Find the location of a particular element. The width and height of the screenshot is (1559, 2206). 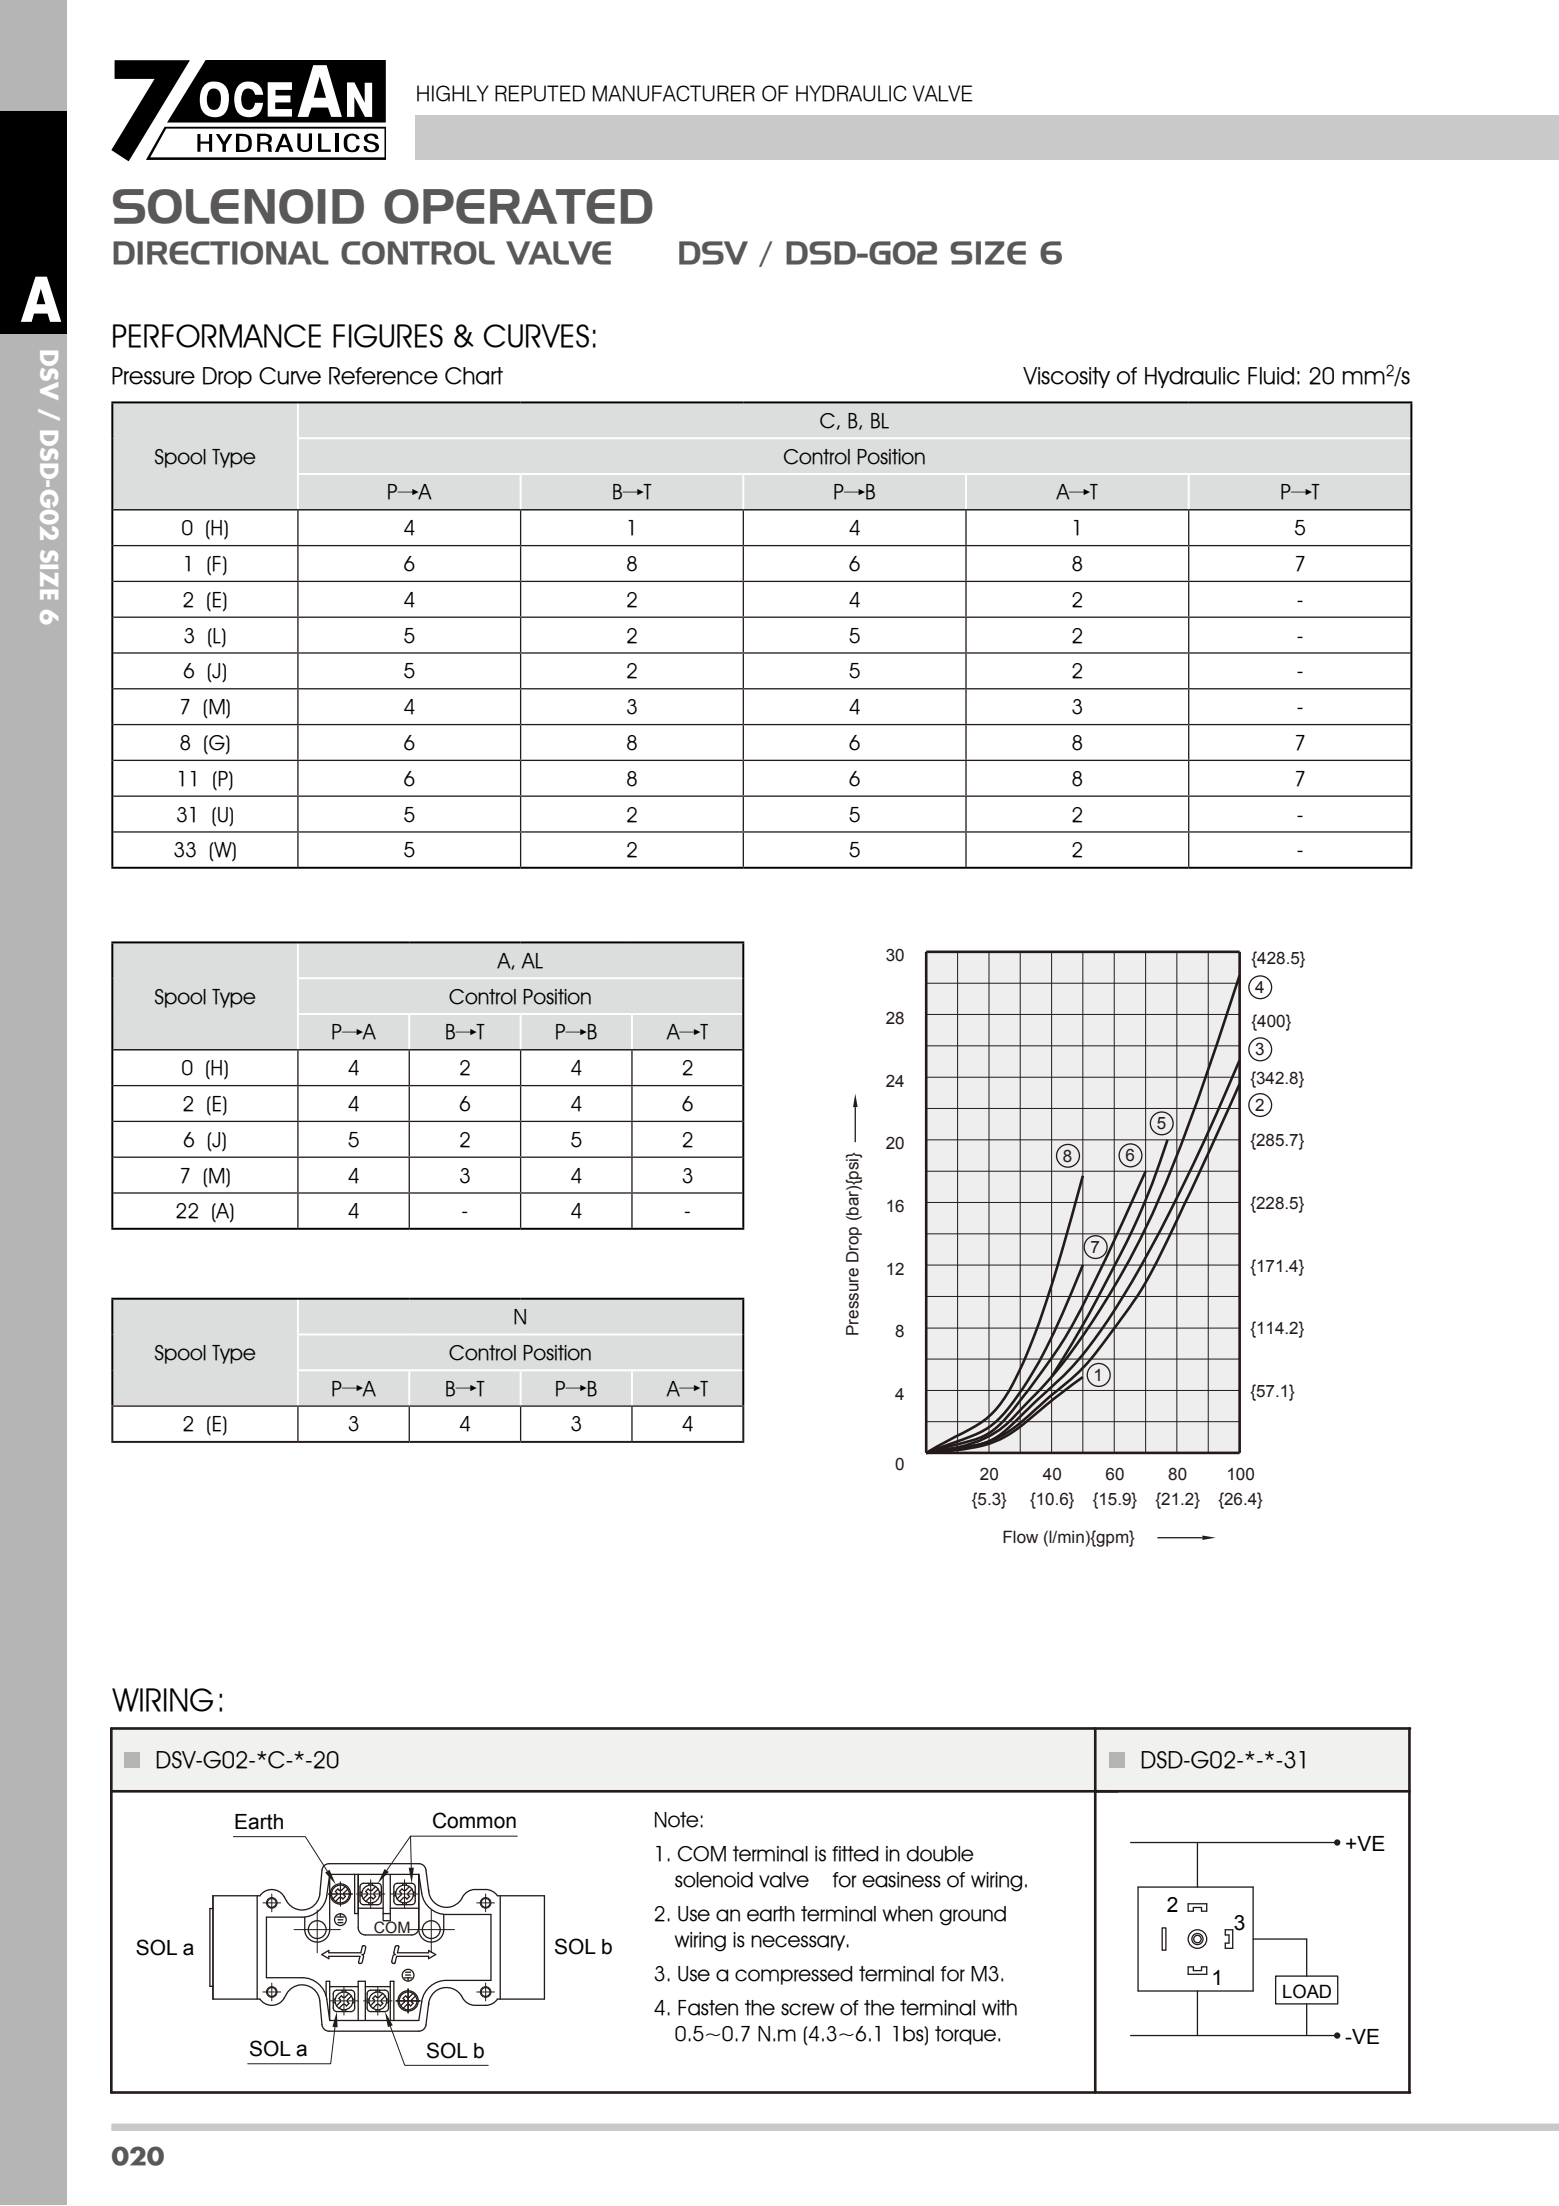

Fasten is located at coordinates (708, 2008).
